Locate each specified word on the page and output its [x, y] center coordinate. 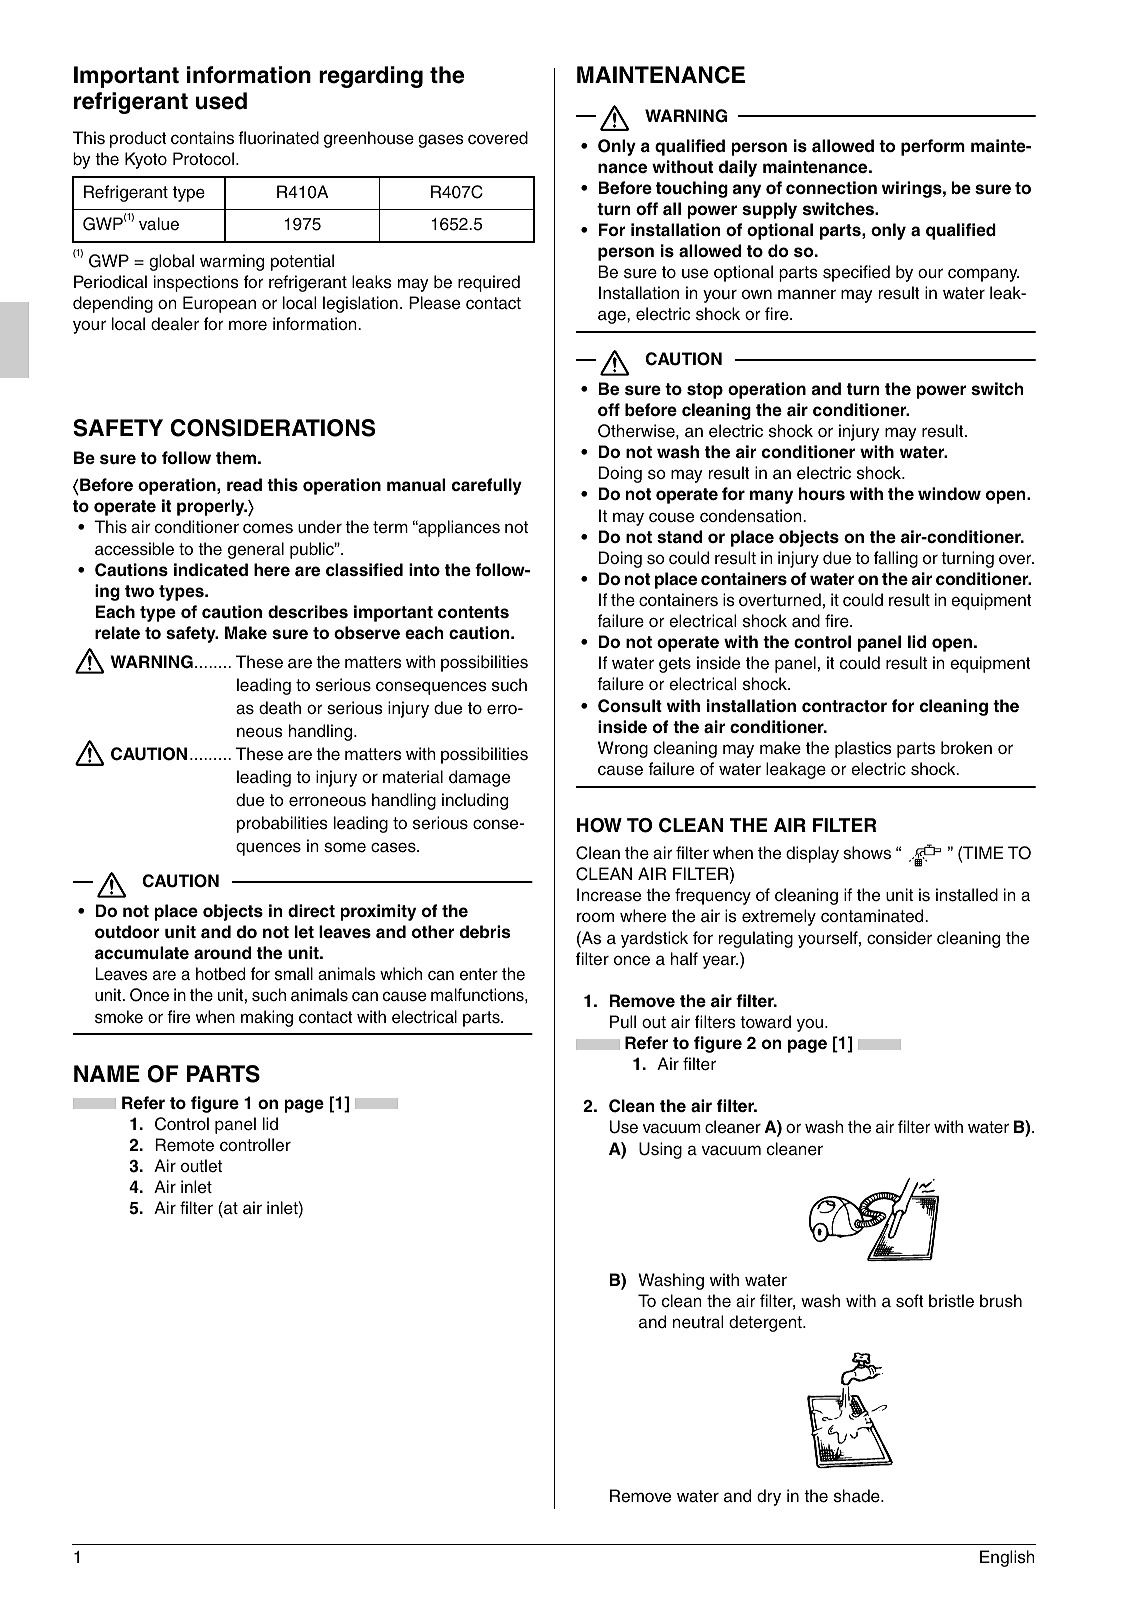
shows [867, 853]
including [475, 801]
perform [933, 147]
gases [441, 141]
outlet [201, 1166]
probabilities [282, 824]
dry [769, 1497]
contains [202, 138]
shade [858, 1496]
